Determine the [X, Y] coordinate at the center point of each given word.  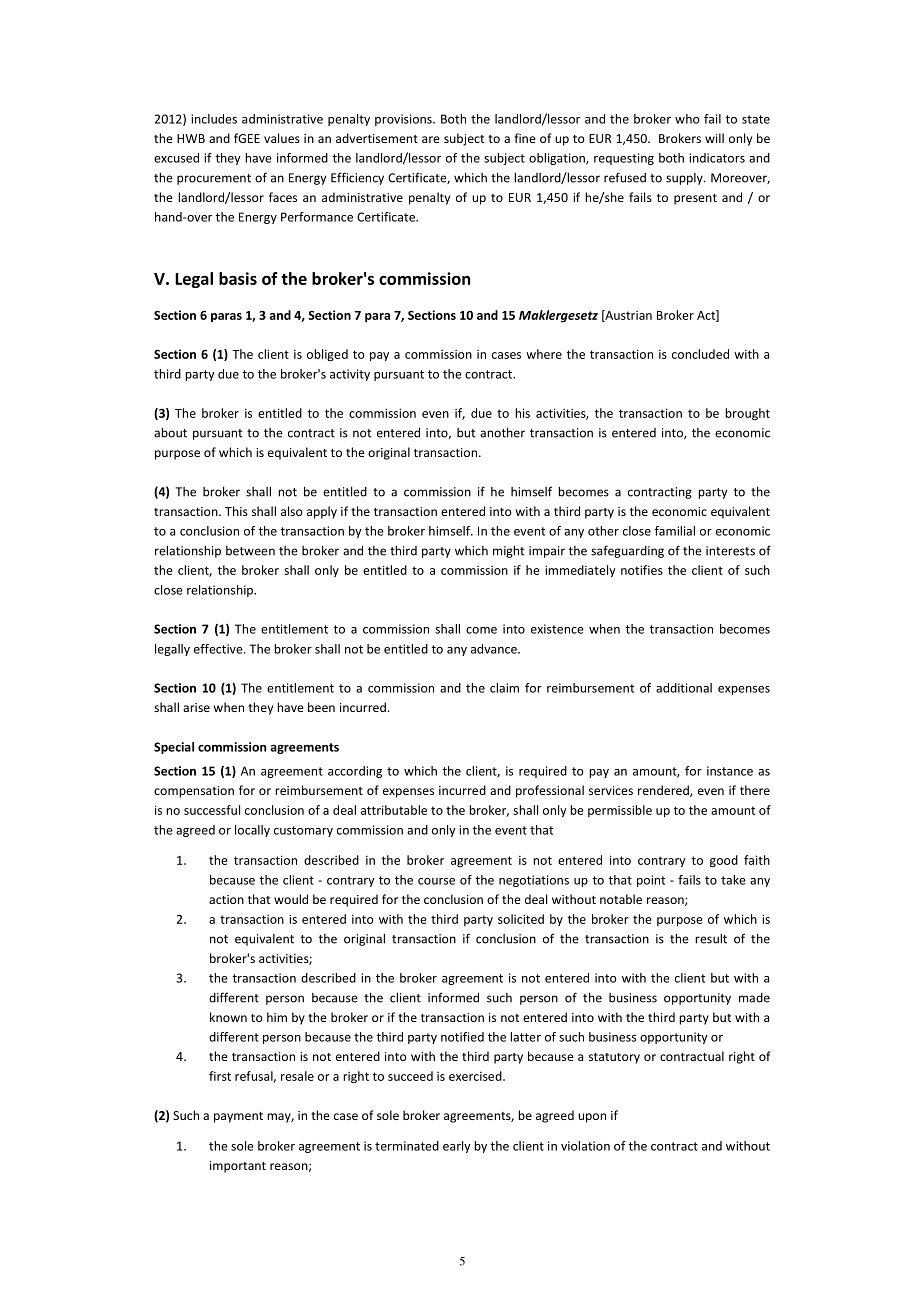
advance [495, 649]
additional [684, 688]
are [431, 139]
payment [238, 1117]
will [714, 138]
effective [219, 649]
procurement [214, 179]
